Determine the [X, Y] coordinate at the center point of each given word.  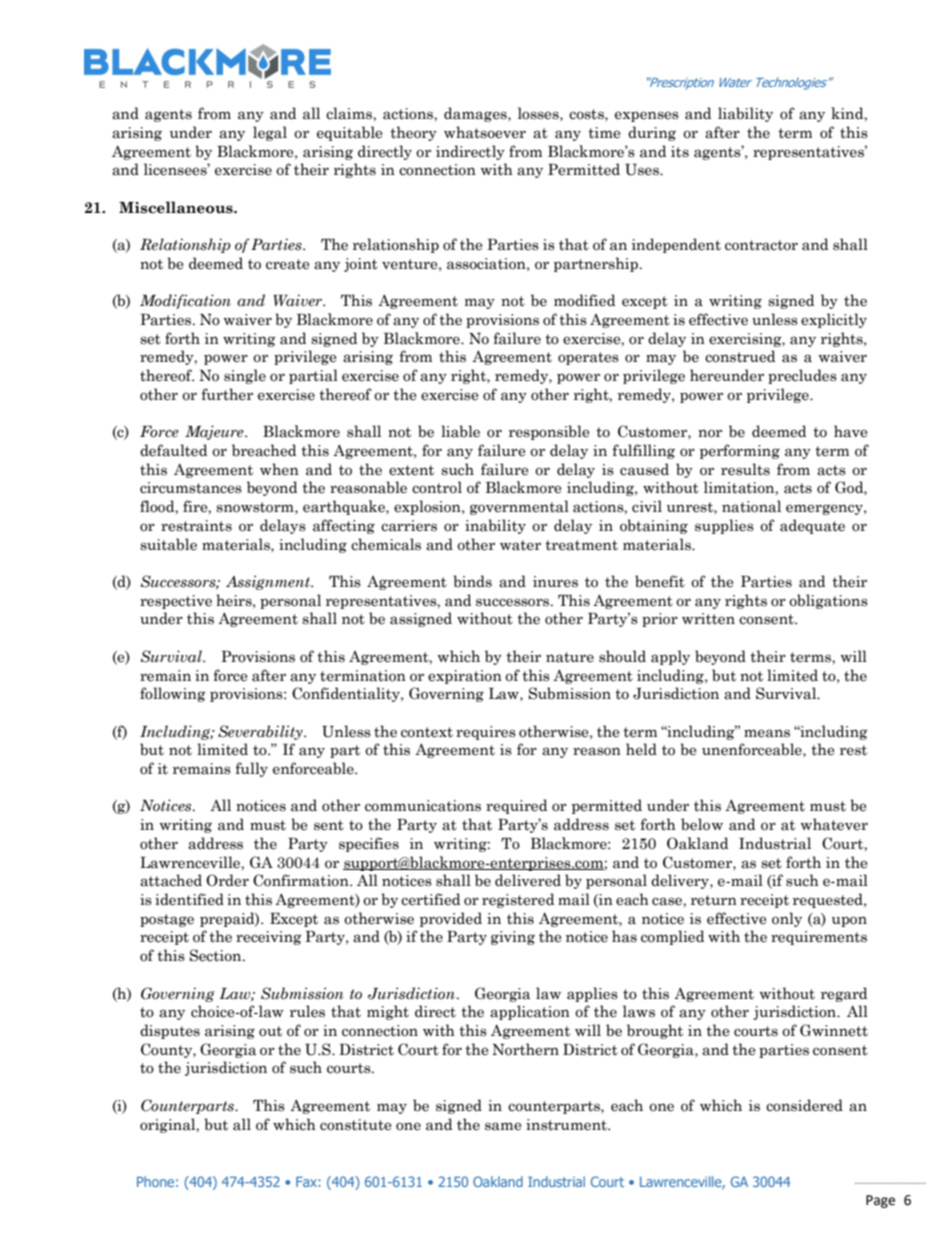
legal [270, 133]
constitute [355, 1125]
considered [804, 1105]
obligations [828, 601]
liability [745, 114]
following [173, 694]
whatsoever [485, 132]
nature [570, 657]
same [503, 1126]
